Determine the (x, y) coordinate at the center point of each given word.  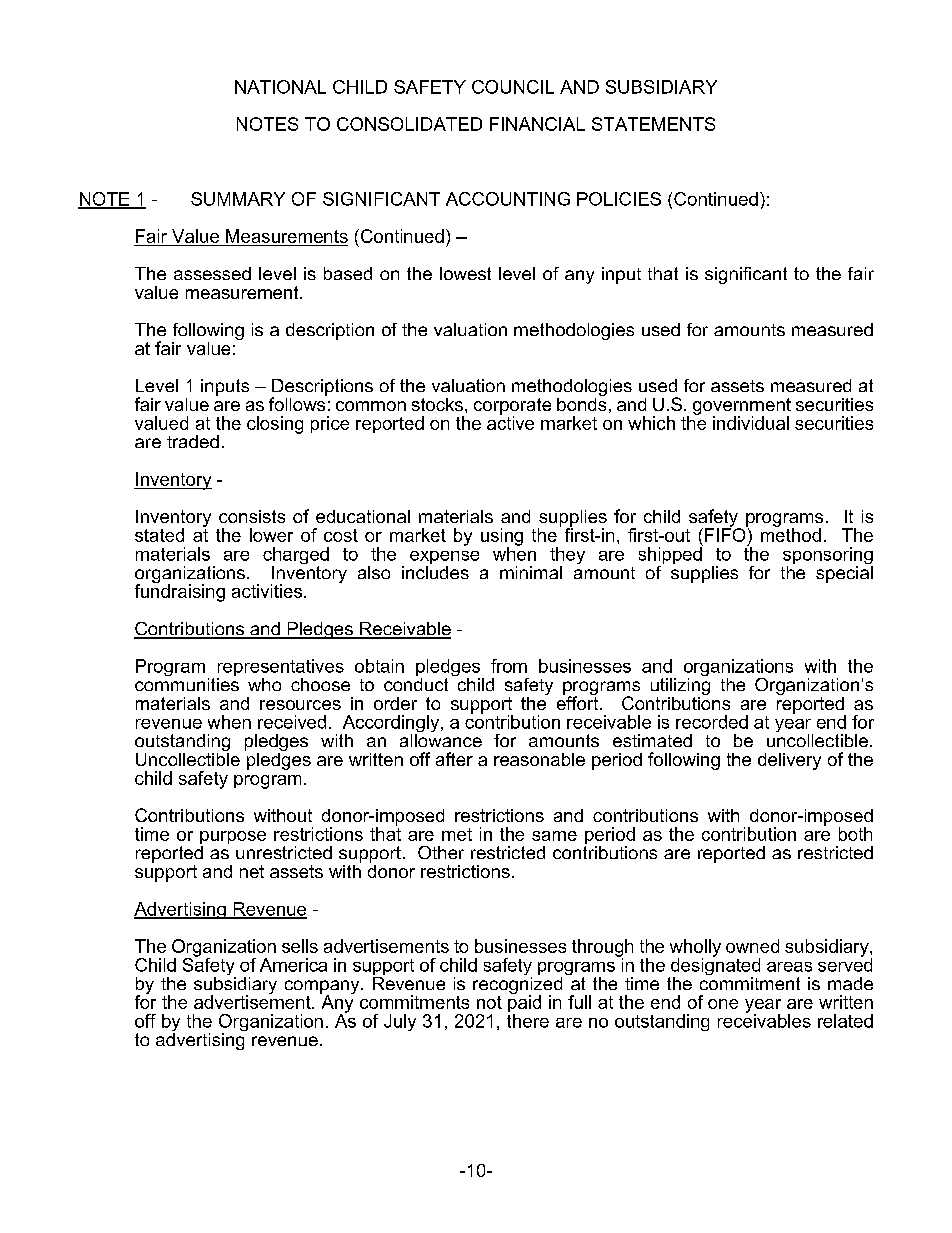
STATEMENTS (653, 124)
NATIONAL (280, 87)
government (742, 407)
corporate (512, 407)
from (509, 666)
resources (300, 705)
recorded (712, 722)
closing (275, 425)
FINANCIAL (537, 124)
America (293, 965)
